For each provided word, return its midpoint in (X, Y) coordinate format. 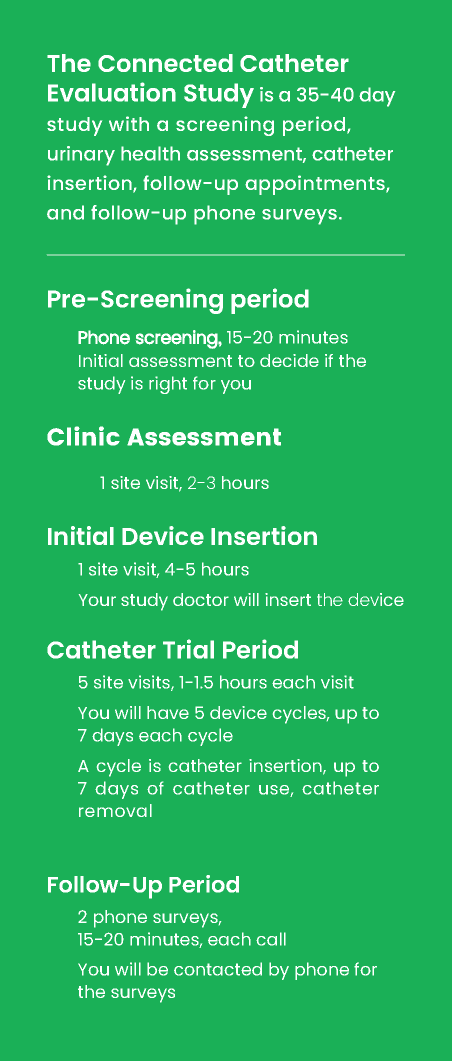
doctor (201, 599)
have (168, 712)
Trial (188, 649)
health (150, 153)
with (129, 123)
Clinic (83, 436)
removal (115, 810)
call (271, 939)
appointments (316, 185)
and (65, 212)
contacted (218, 969)
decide (289, 360)
